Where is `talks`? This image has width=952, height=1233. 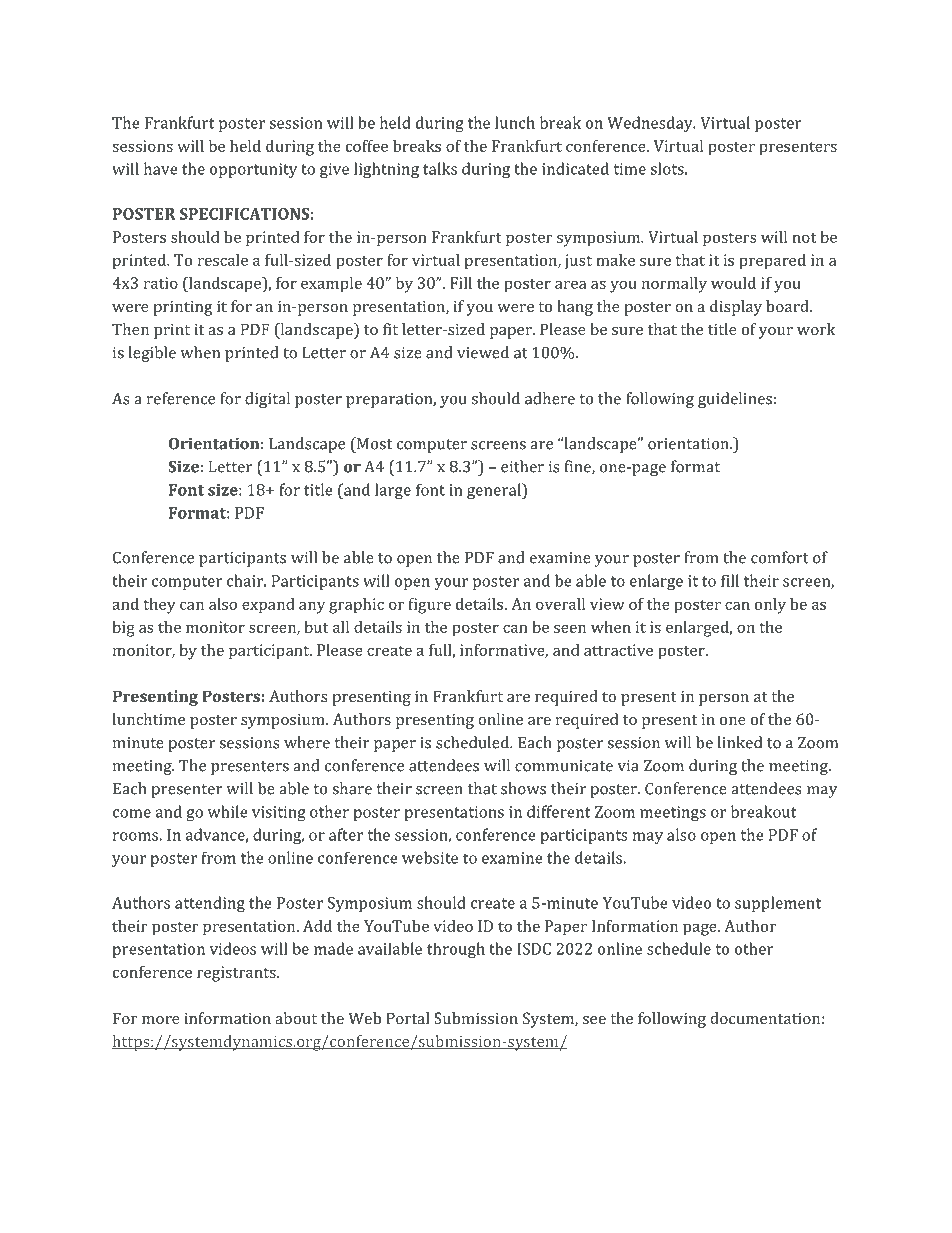 talks is located at coordinates (440, 168).
